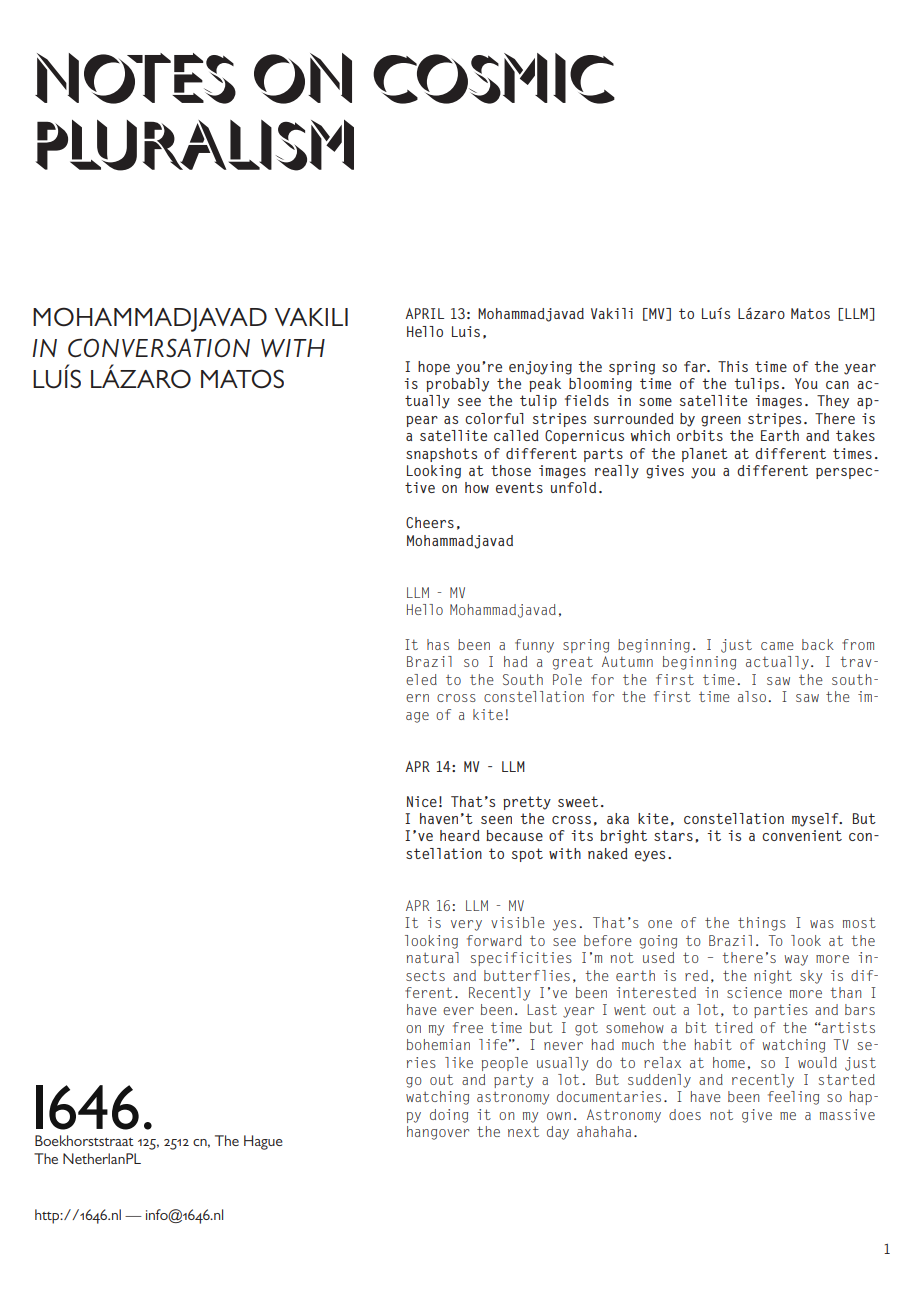  What do you see at coordinates (438, 644) in the image?
I see `has` at bounding box center [438, 644].
